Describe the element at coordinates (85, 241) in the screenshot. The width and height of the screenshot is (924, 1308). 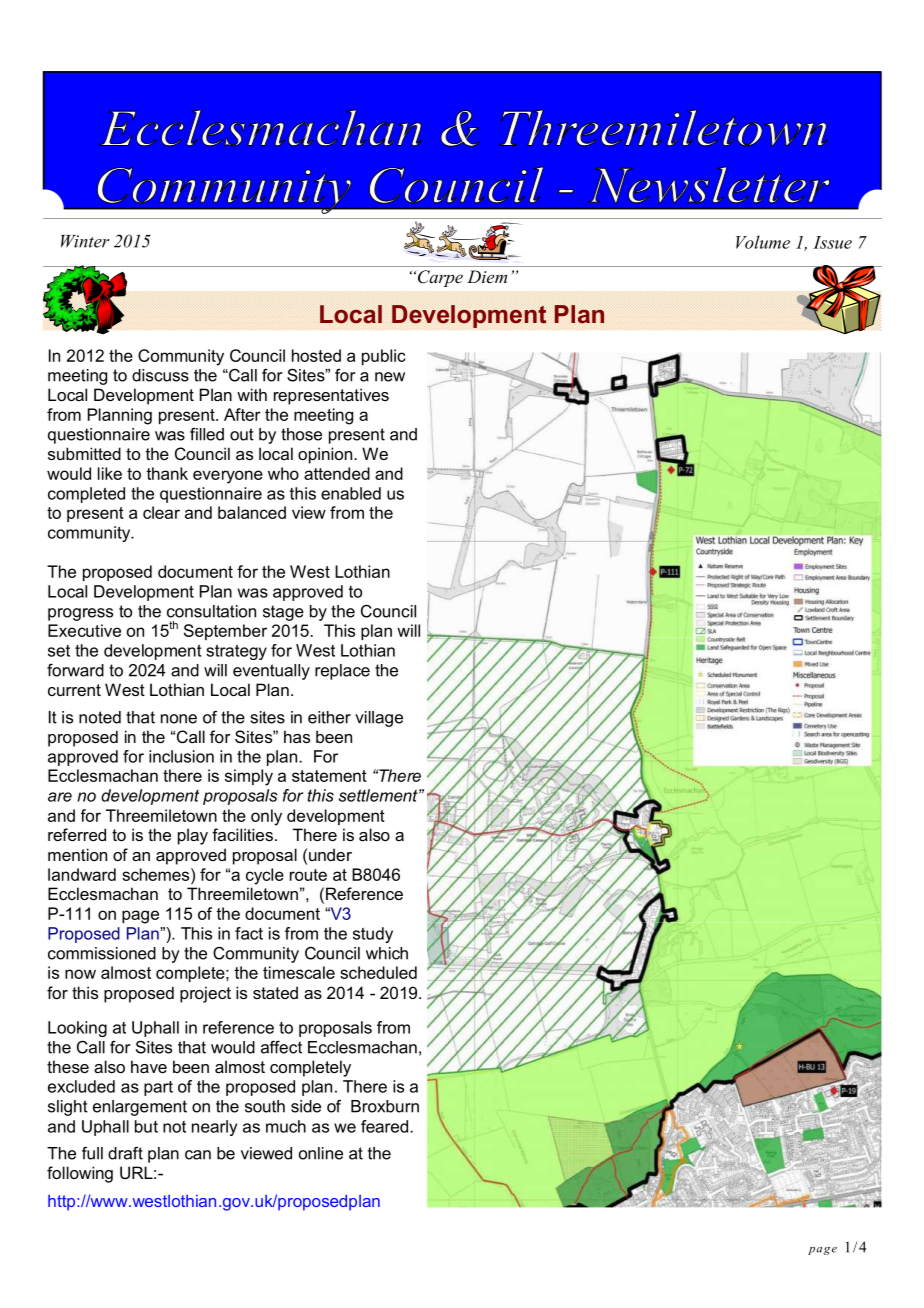
I see `Winter` at that location.
